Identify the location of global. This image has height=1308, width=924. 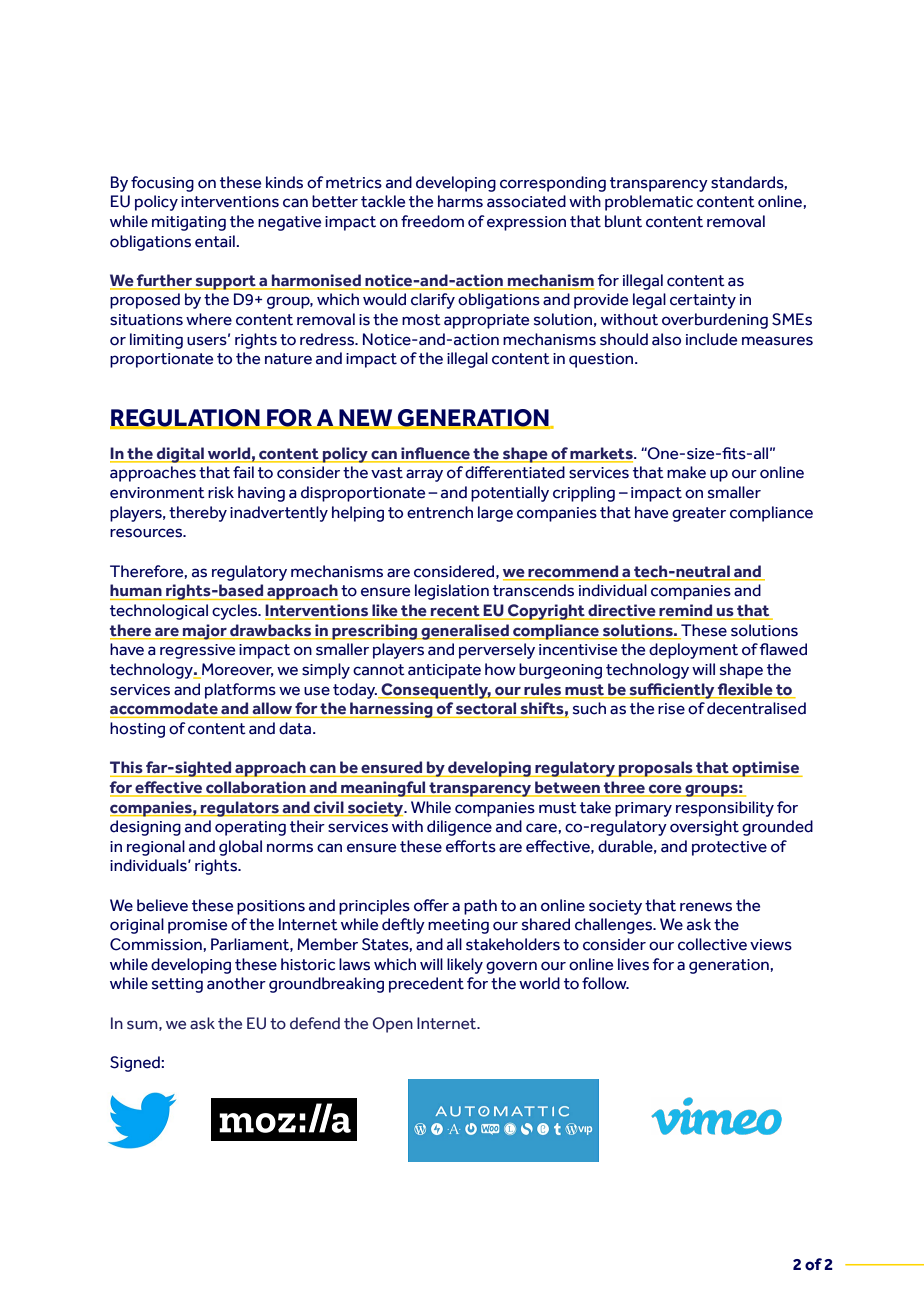
(240, 848).
